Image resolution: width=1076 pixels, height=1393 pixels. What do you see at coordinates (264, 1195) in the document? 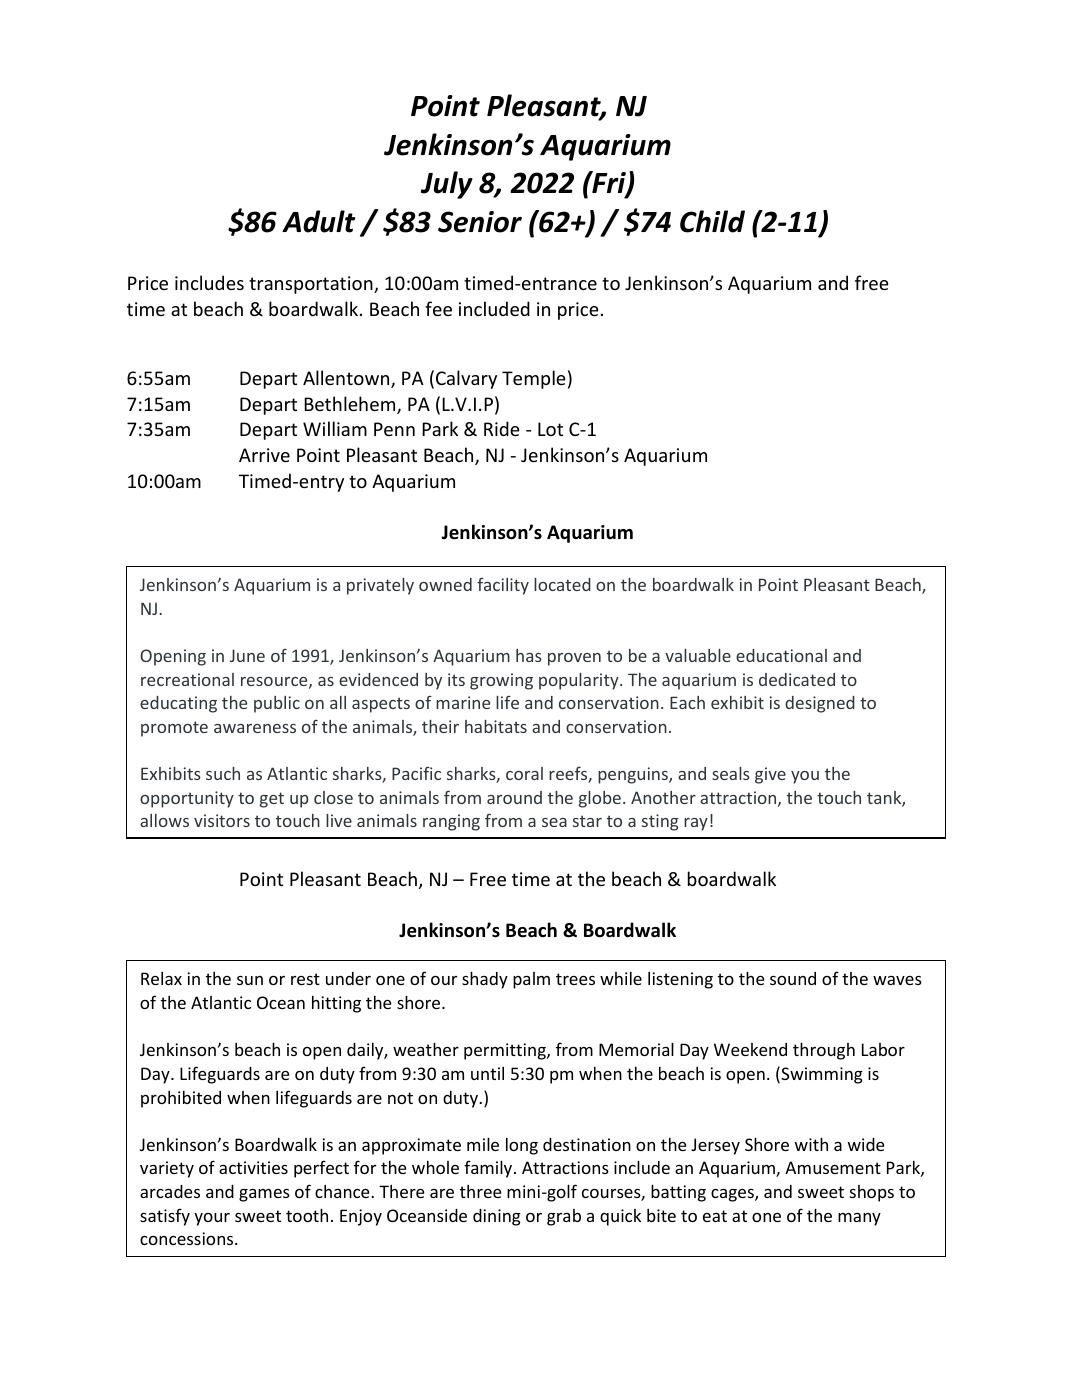
I see `games` at bounding box center [264, 1195].
